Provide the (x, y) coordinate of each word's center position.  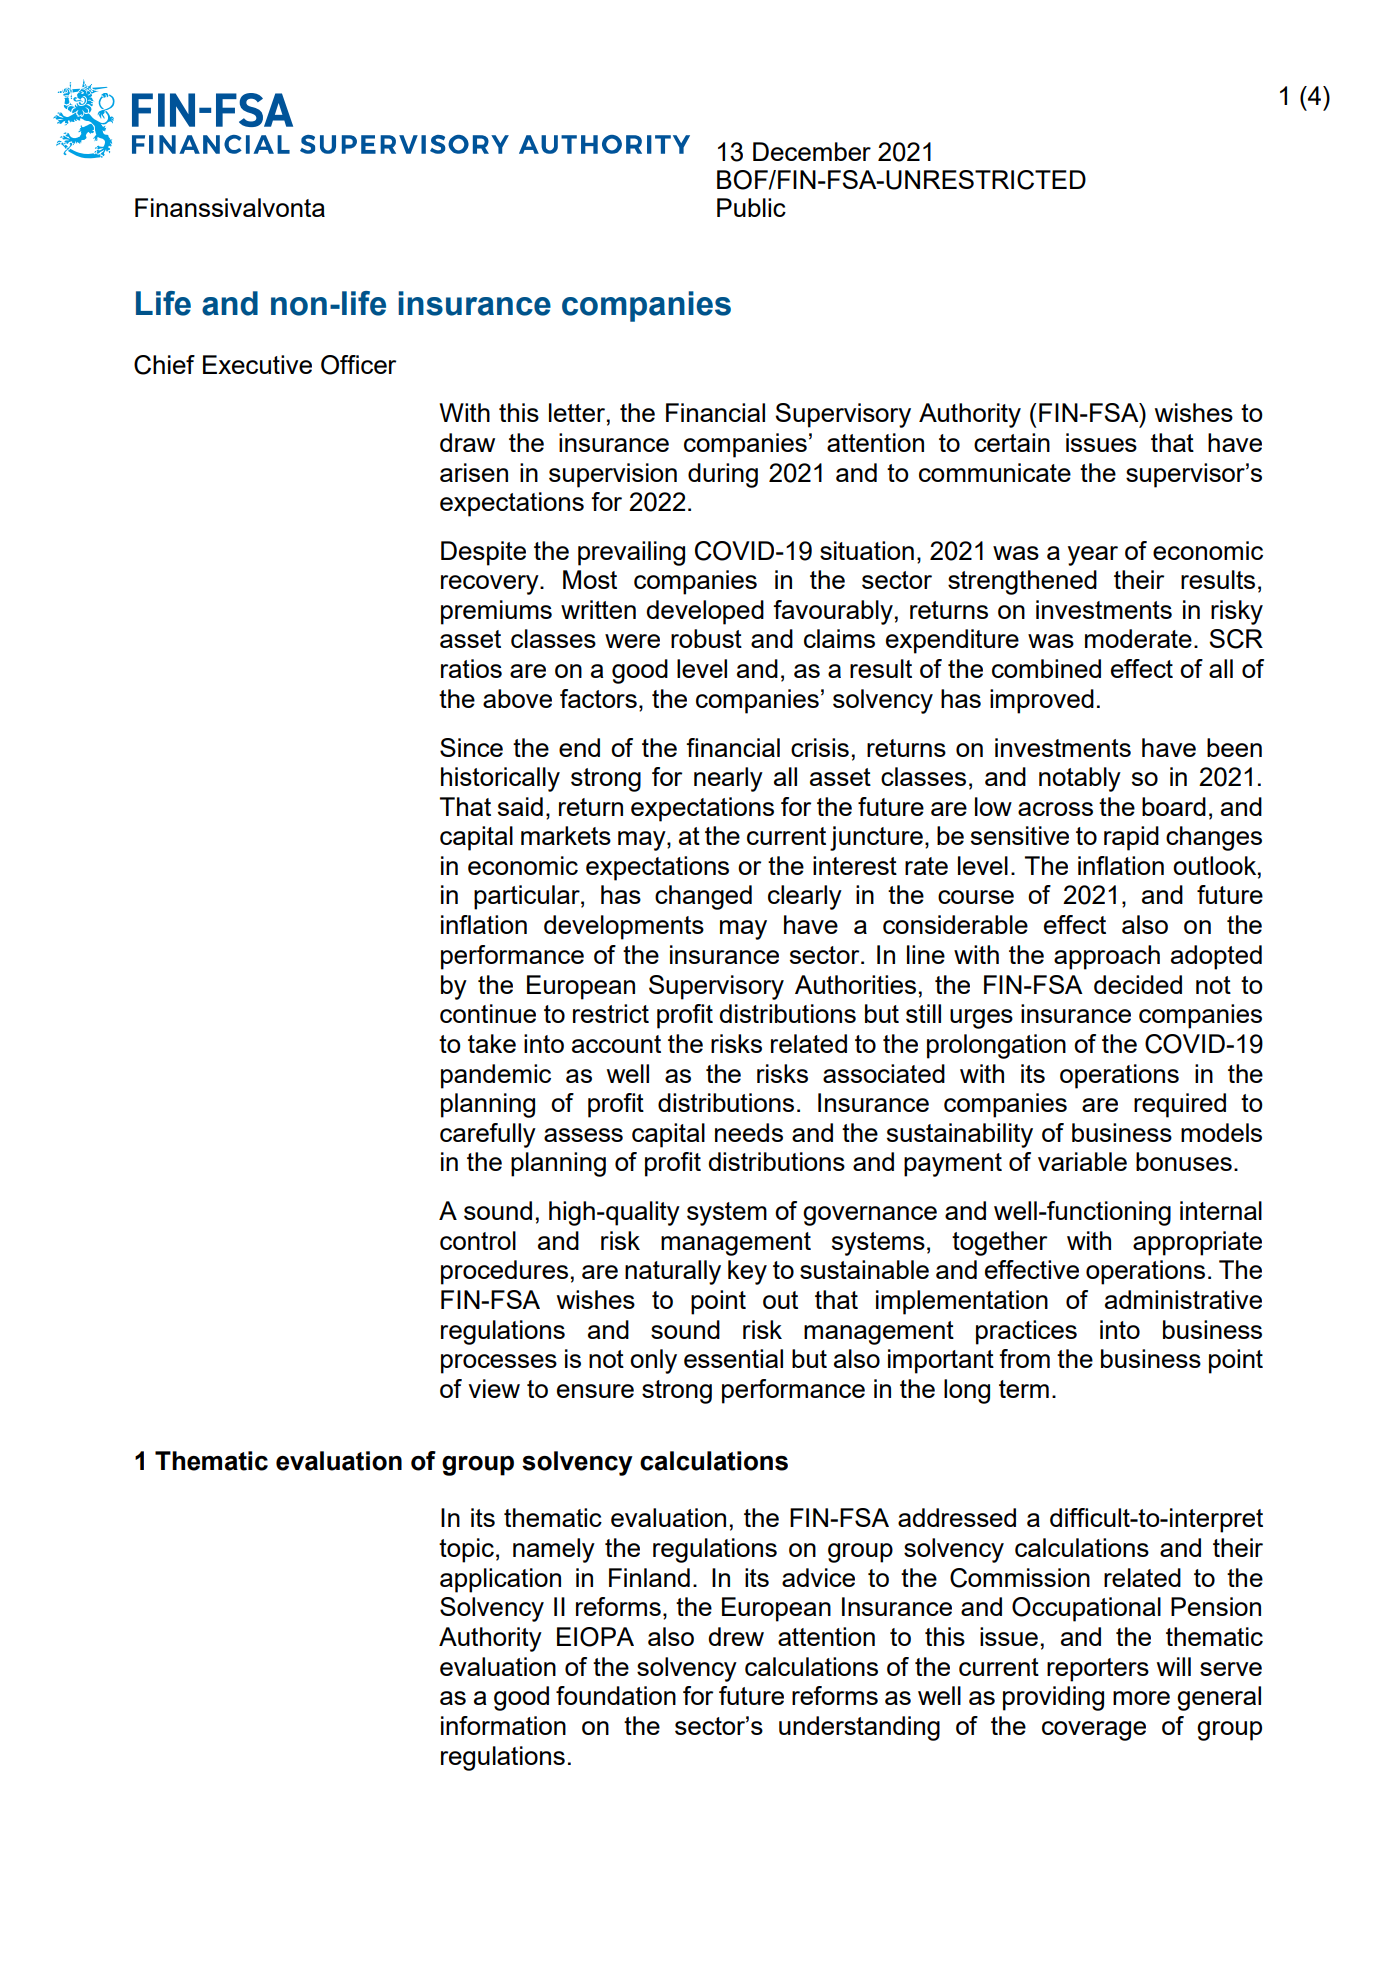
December (812, 151)
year (1093, 556)
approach (1107, 957)
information (503, 1725)
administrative (1183, 1299)
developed (705, 612)
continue (488, 1013)
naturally (673, 1272)
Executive (257, 364)
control (478, 1240)
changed (703, 897)
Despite (483, 553)
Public (751, 207)
